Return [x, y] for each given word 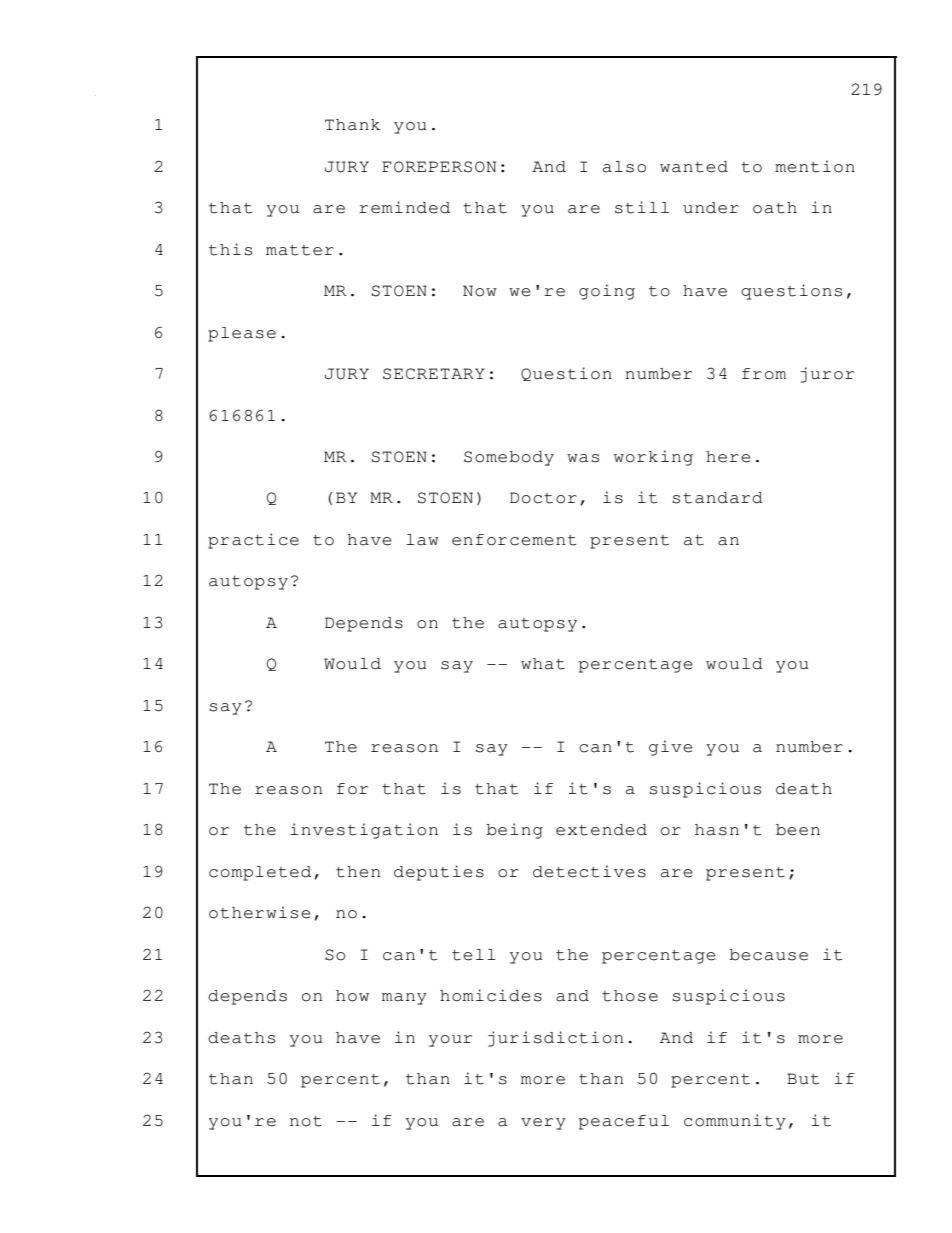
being [515, 831]
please [242, 334]
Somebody [509, 458]
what [543, 664]
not [306, 1121]
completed [260, 873]
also [624, 167]
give [671, 748]
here [728, 457]
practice [253, 541]
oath [775, 208]
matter [300, 250]
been [798, 830]
